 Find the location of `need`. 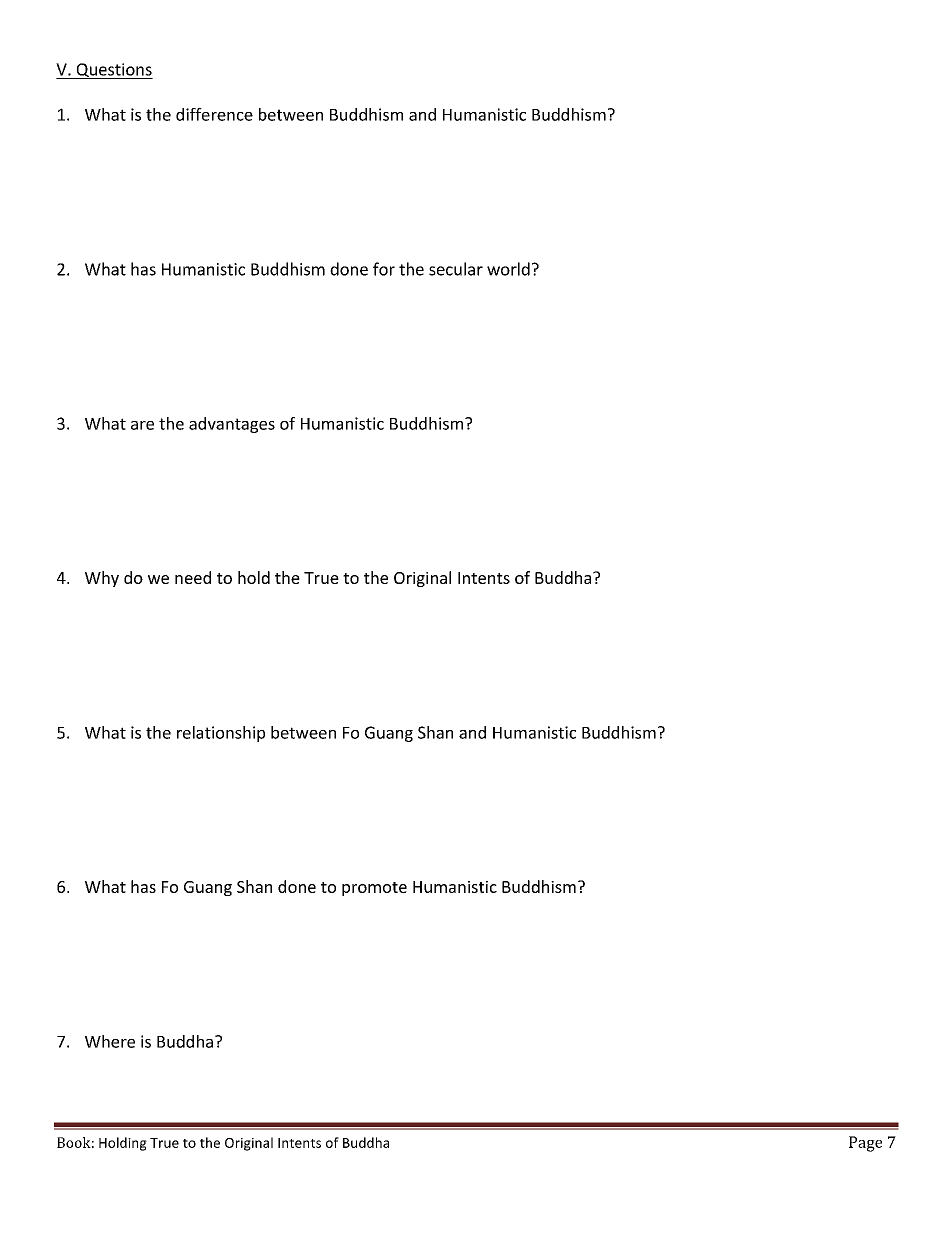

need is located at coordinates (193, 577).
